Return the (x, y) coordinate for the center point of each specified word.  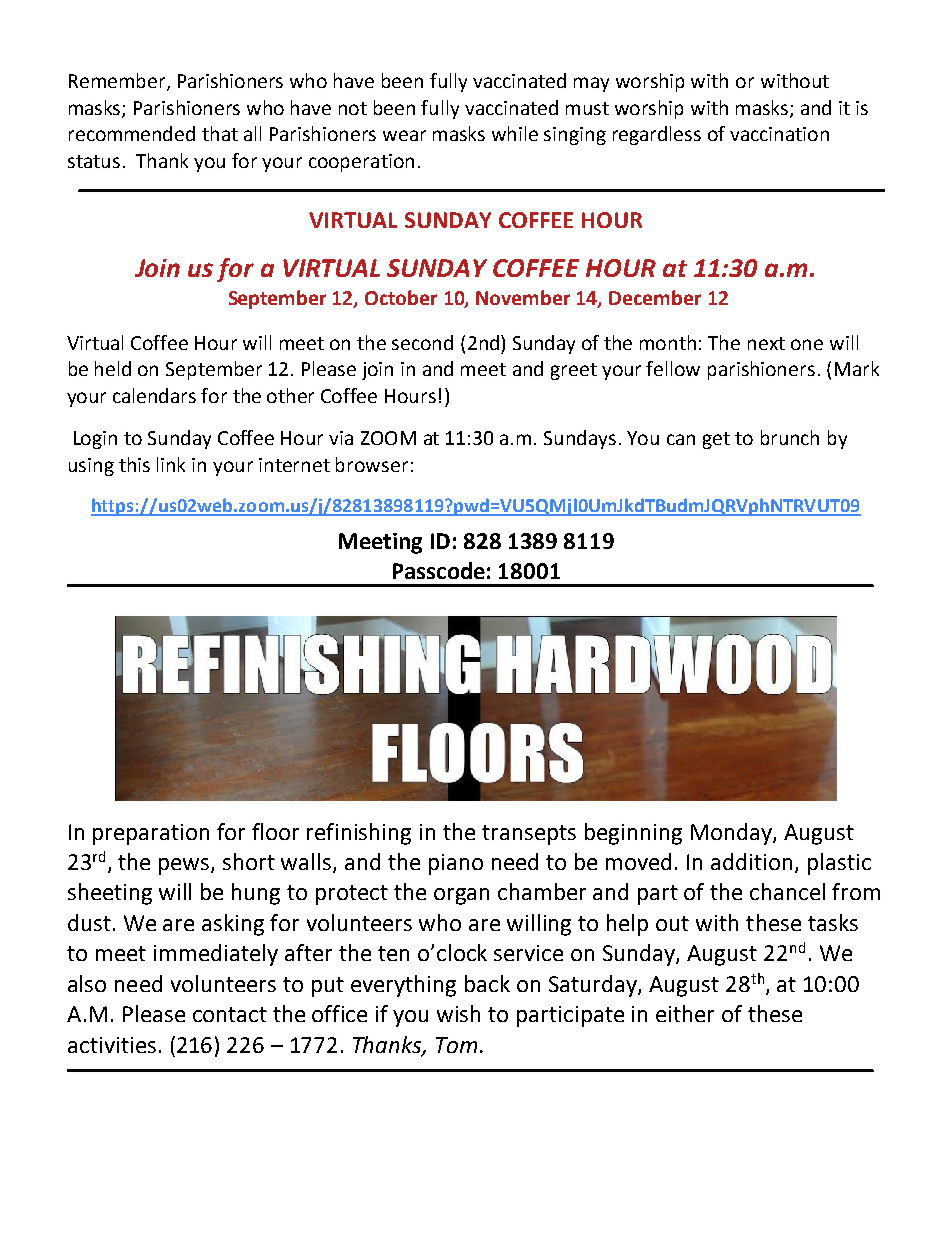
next (766, 343)
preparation (151, 834)
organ (461, 896)
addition (751, 861)
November (523, 297)
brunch (790, 437)
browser (372, 464)
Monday (732, 834)
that (220, 133)
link (171, 464)
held (113, 368)
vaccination (779, 134)
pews (185, 866)
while (515, 133)
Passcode (439, 570)
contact (230, 1014)
